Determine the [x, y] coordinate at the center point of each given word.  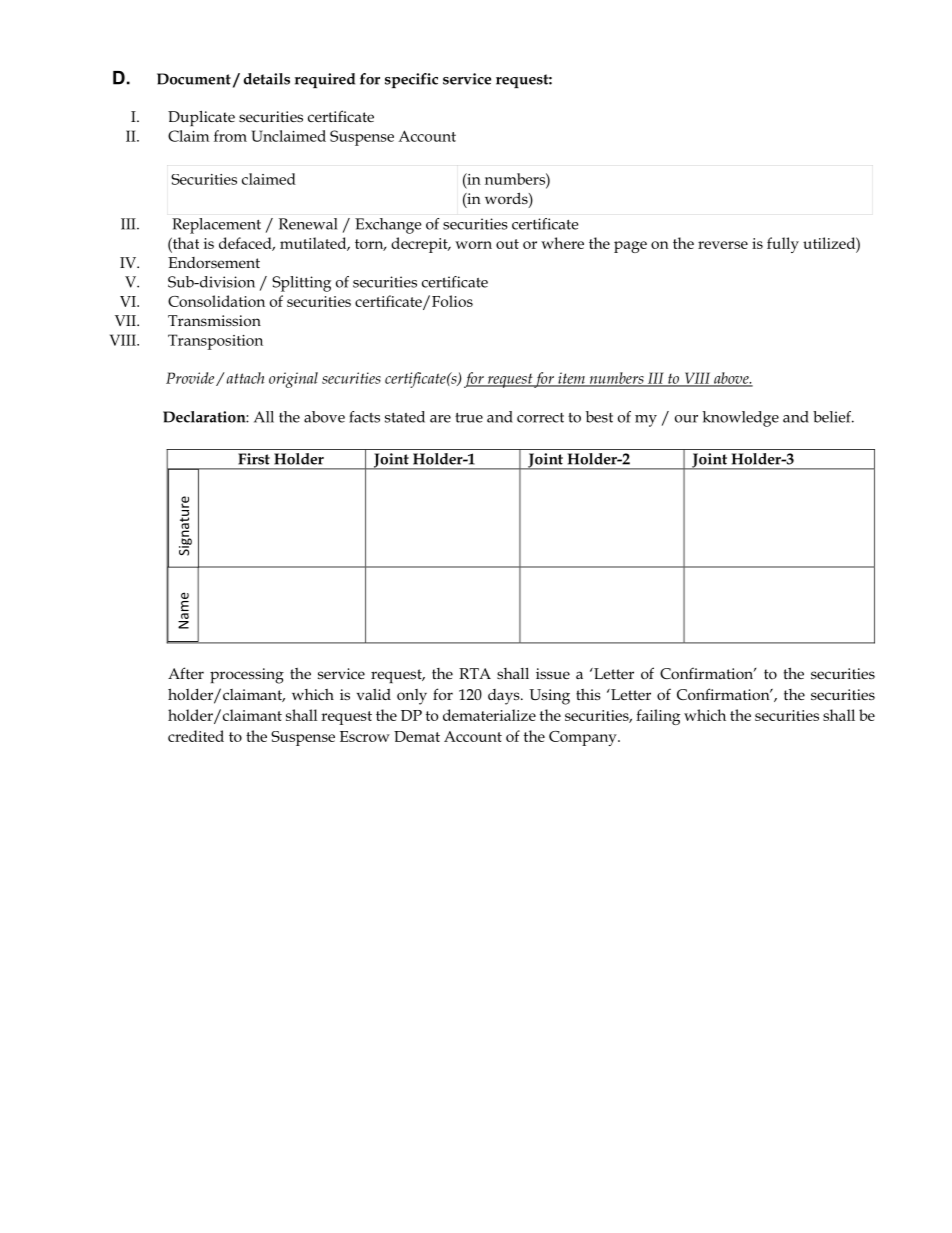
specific [411, 80]
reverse [723, 245]
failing [658, 717]
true [469, 417]
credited [196, 736]
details [267, 79]
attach [244, 378]
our [686, 419]
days [505, 697]
